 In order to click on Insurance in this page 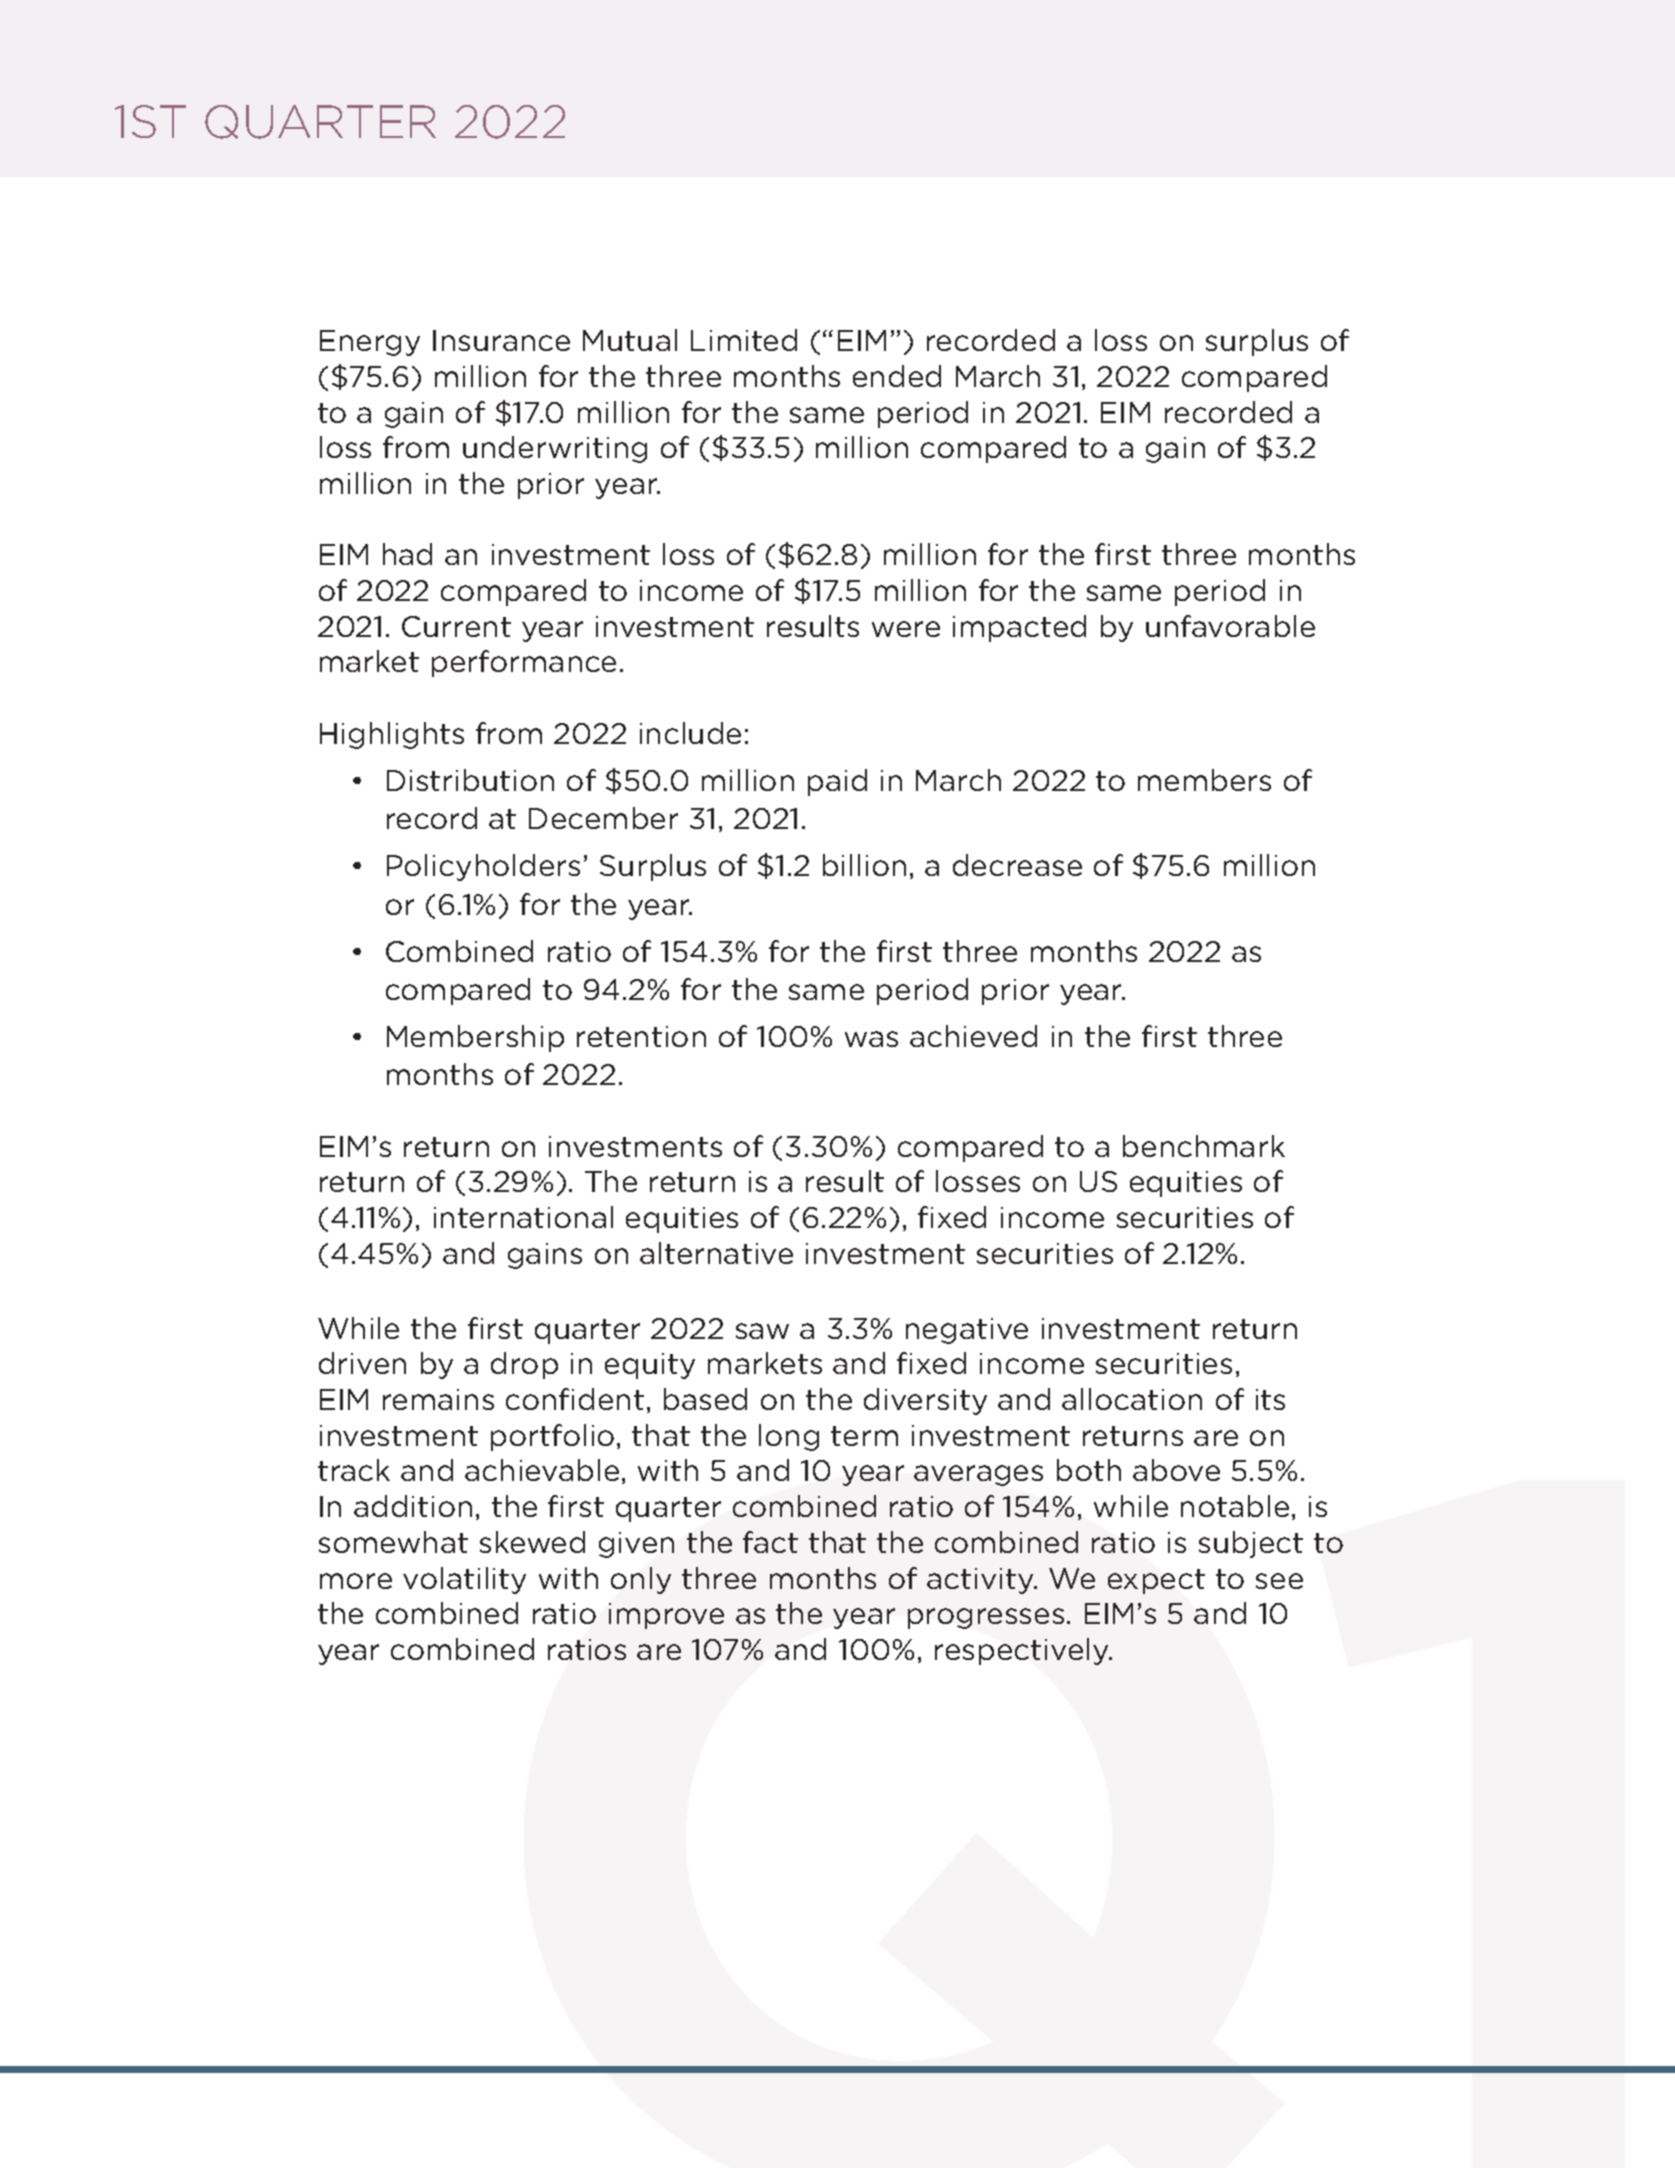, I will do `click(501, 340)`.
